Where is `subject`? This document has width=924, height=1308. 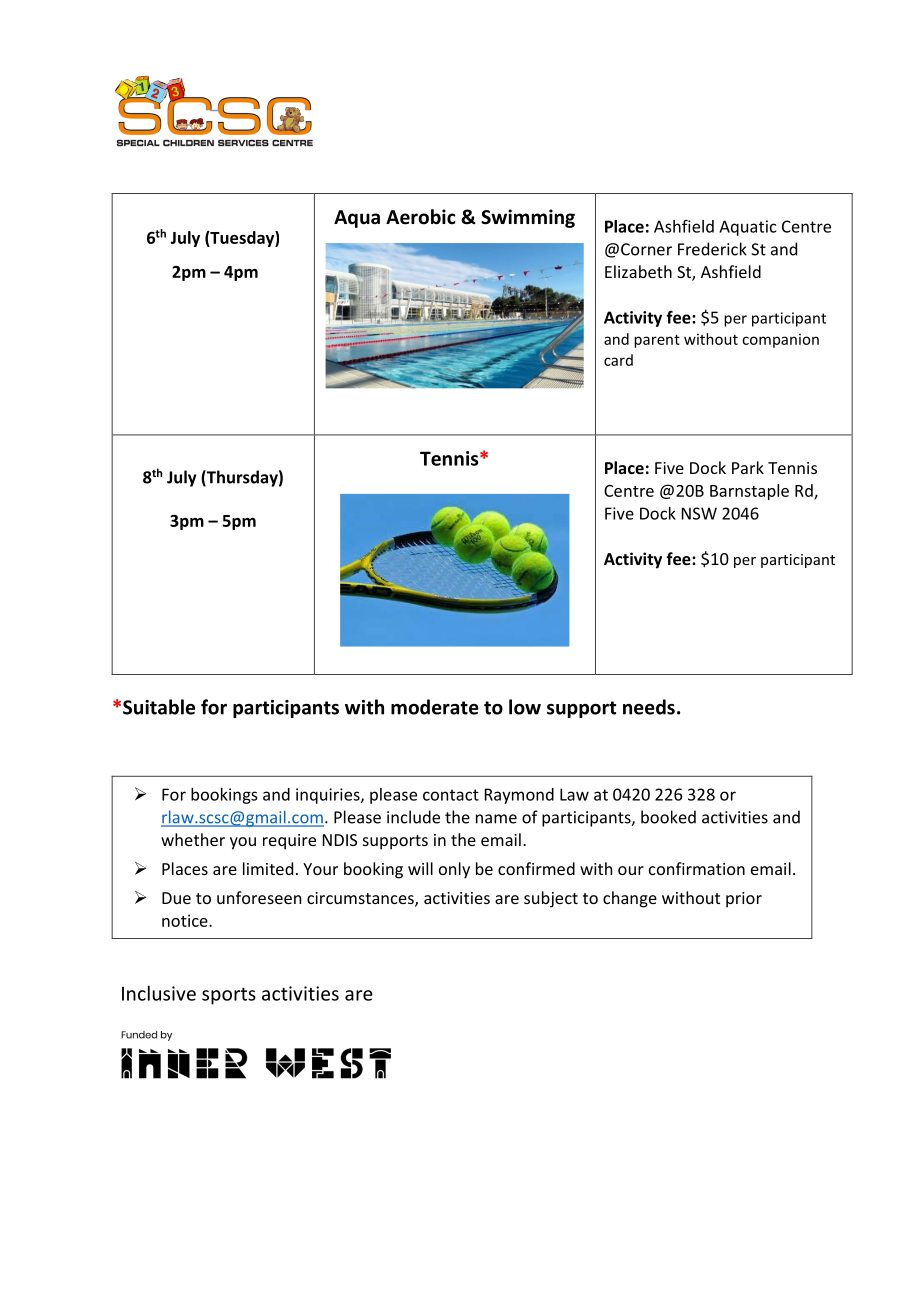
subject is located at coordinates (551, 899).
